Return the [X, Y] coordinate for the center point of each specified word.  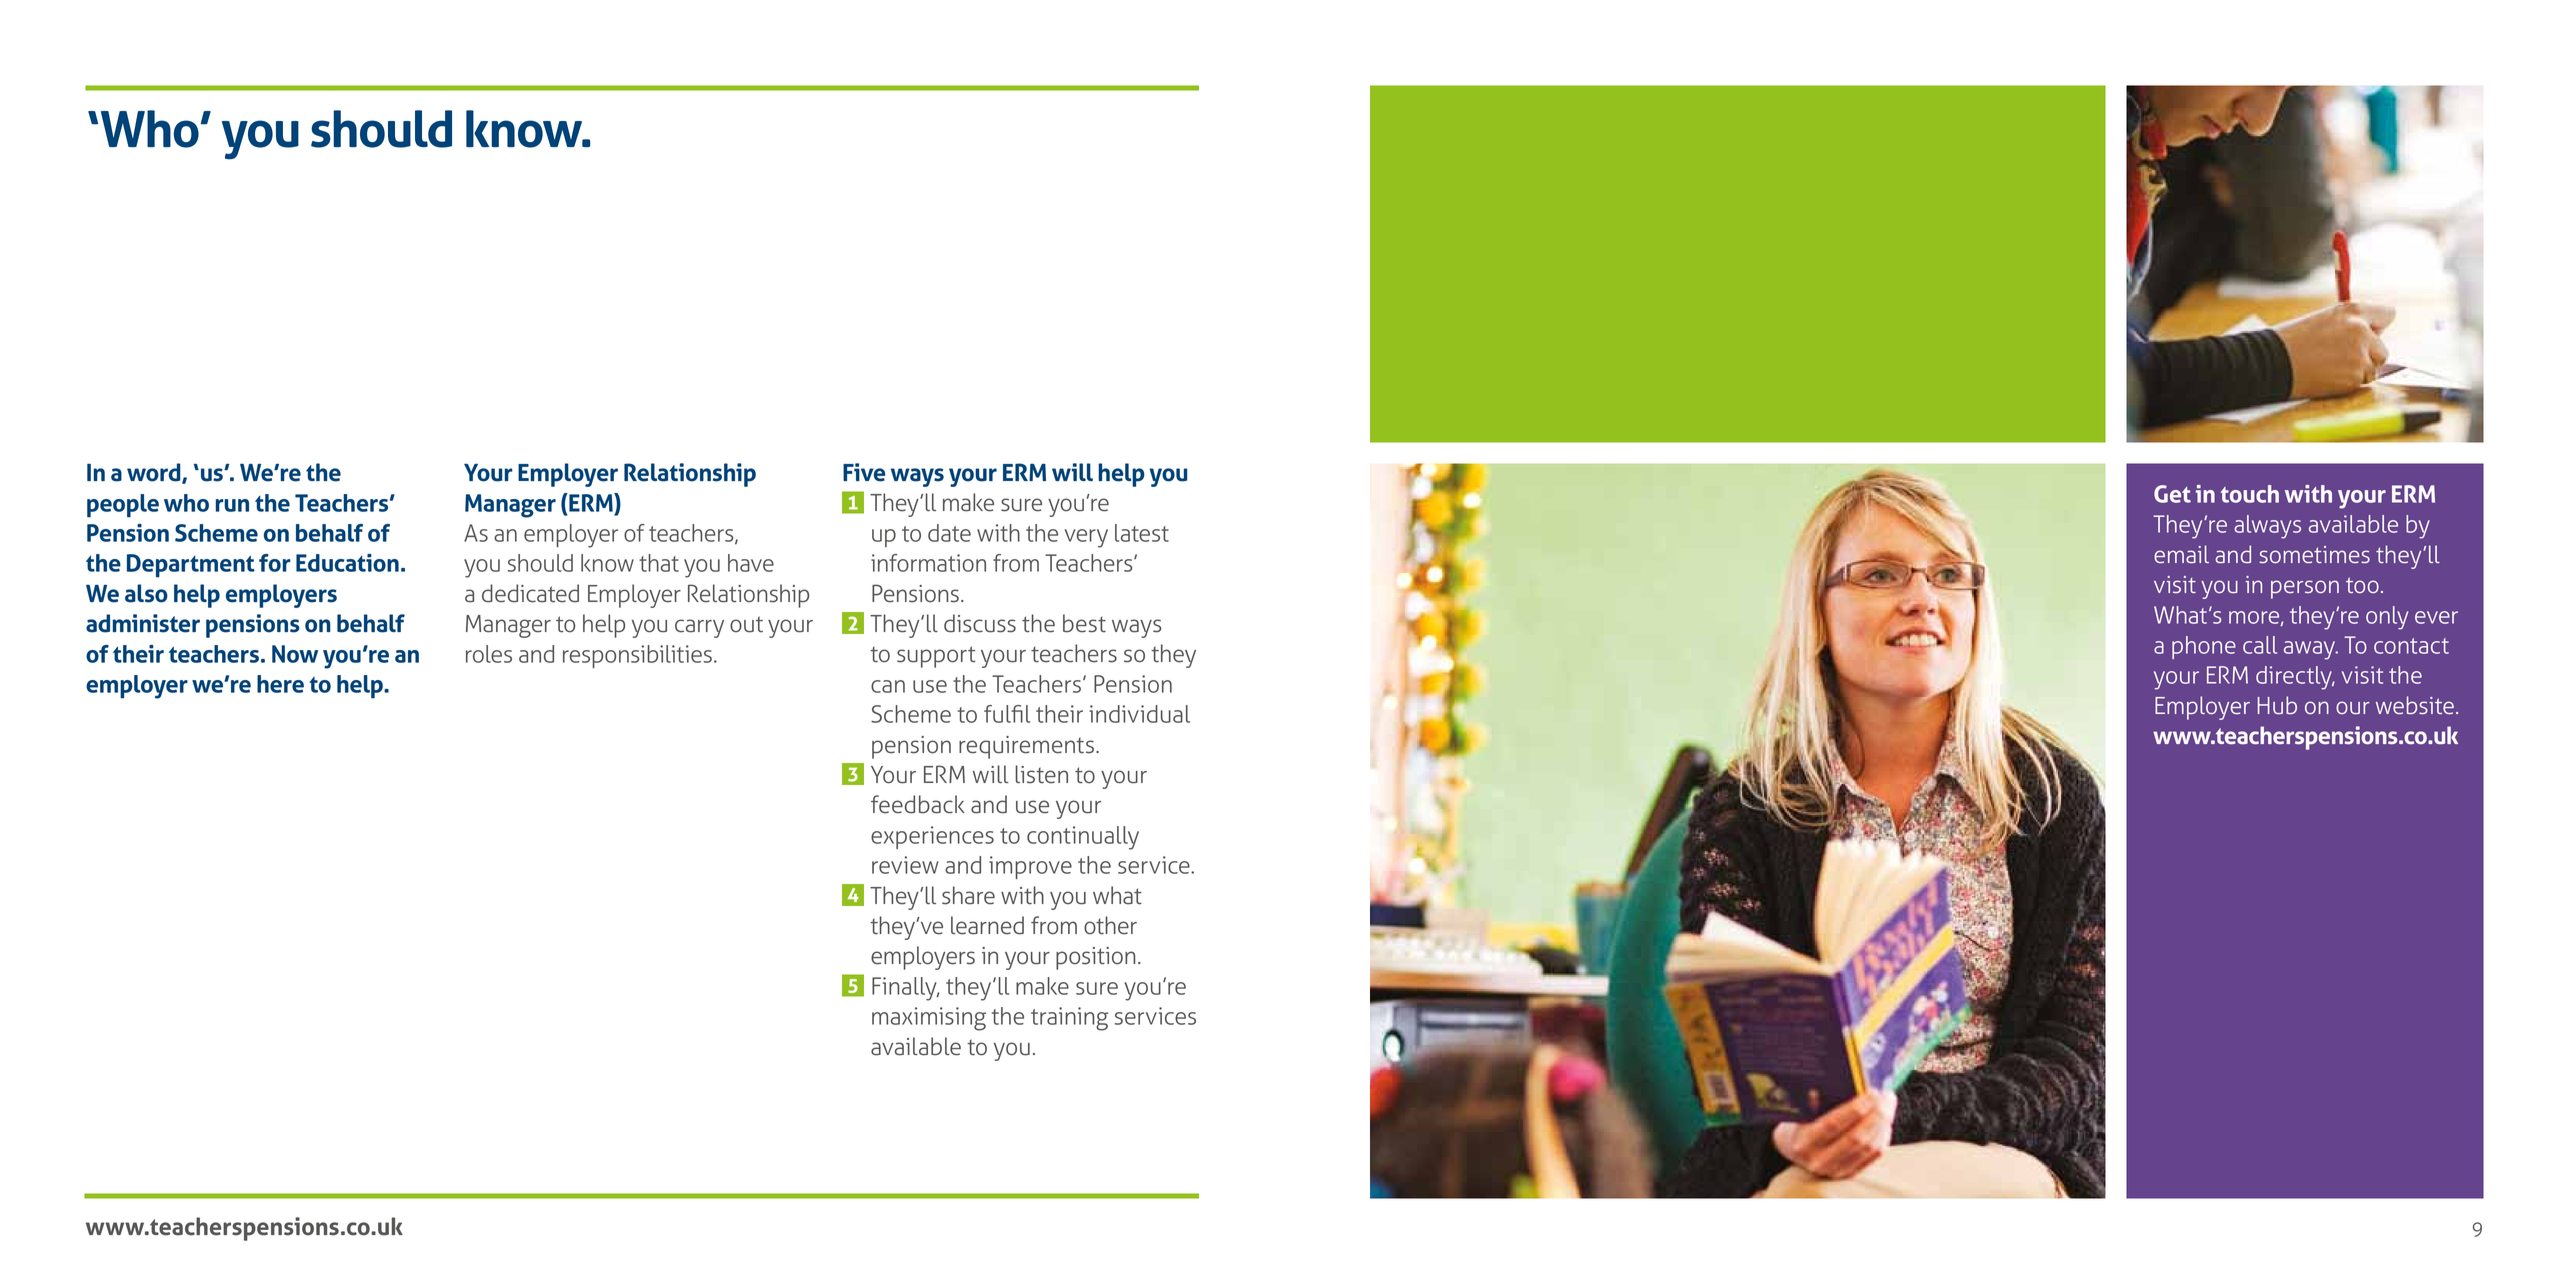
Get [2172, 494]
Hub [2277, 705]
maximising [929, 1019]
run [232, 505]
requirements [1026, 747]
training [1069, 1019]
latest [1142, 533]
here [280, 684]
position [1095, 958]
